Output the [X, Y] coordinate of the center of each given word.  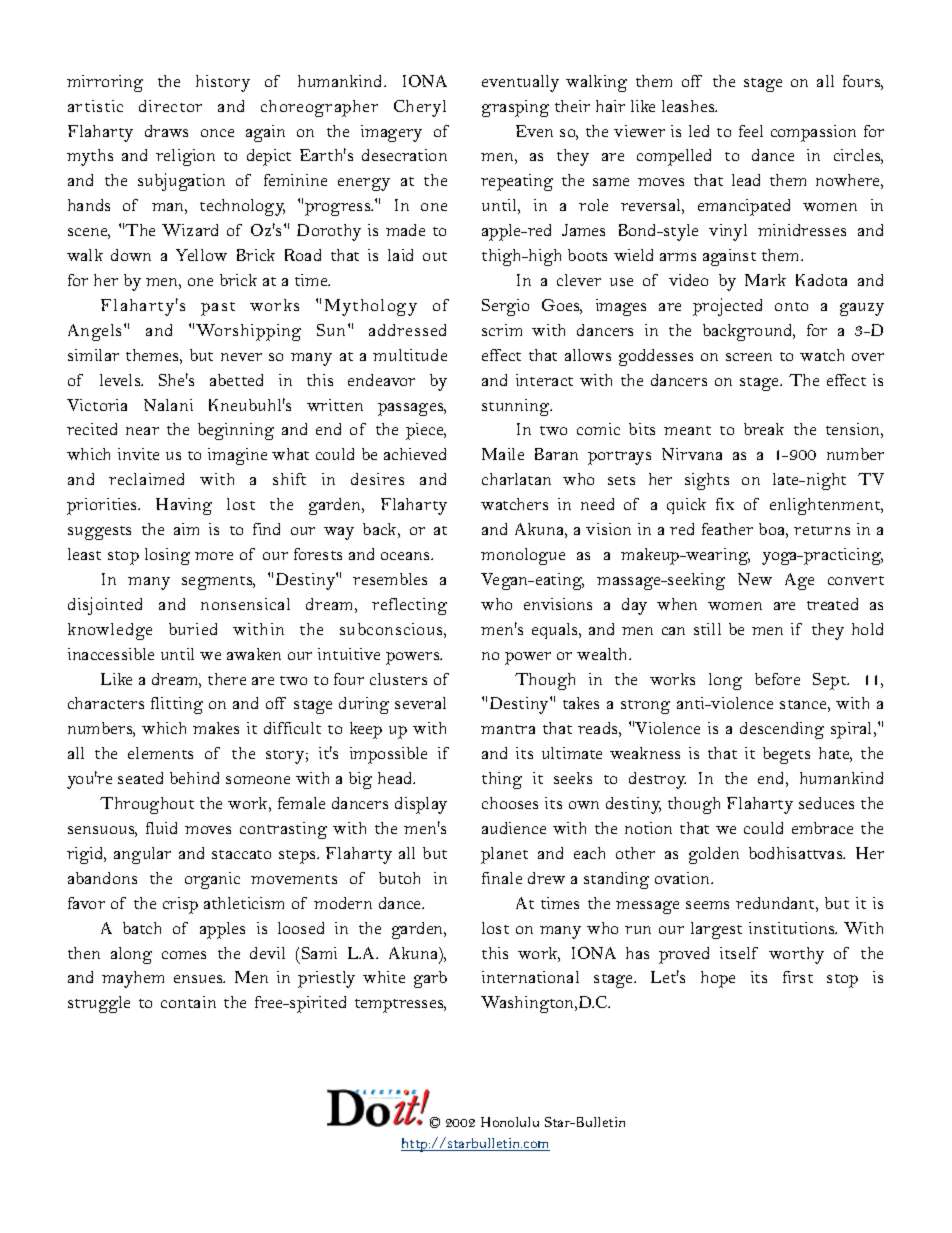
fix [725, 504]
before [777, 679]
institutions [793, 928]
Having [184, 506]
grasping [515, 108]
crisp [180, 905]
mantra [508, 729]
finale [502, 878]
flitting [177, 705]
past [218, 309]
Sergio [505, 307]
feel [751, 131]
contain [188, 1002]
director [170, 106]
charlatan [516, 479]
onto [791, 306]
